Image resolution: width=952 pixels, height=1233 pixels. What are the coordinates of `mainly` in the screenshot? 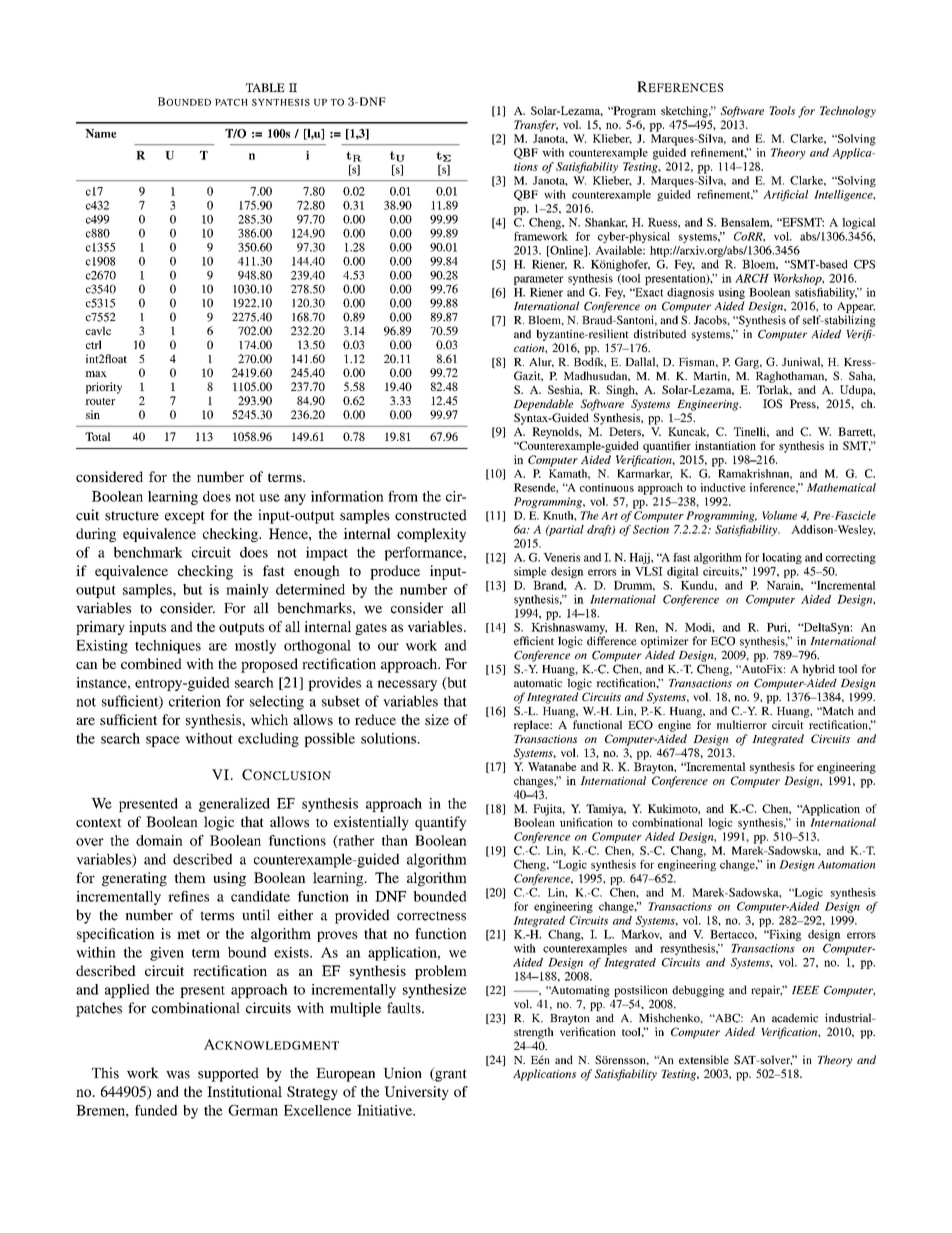 It's located at (247, 591).
